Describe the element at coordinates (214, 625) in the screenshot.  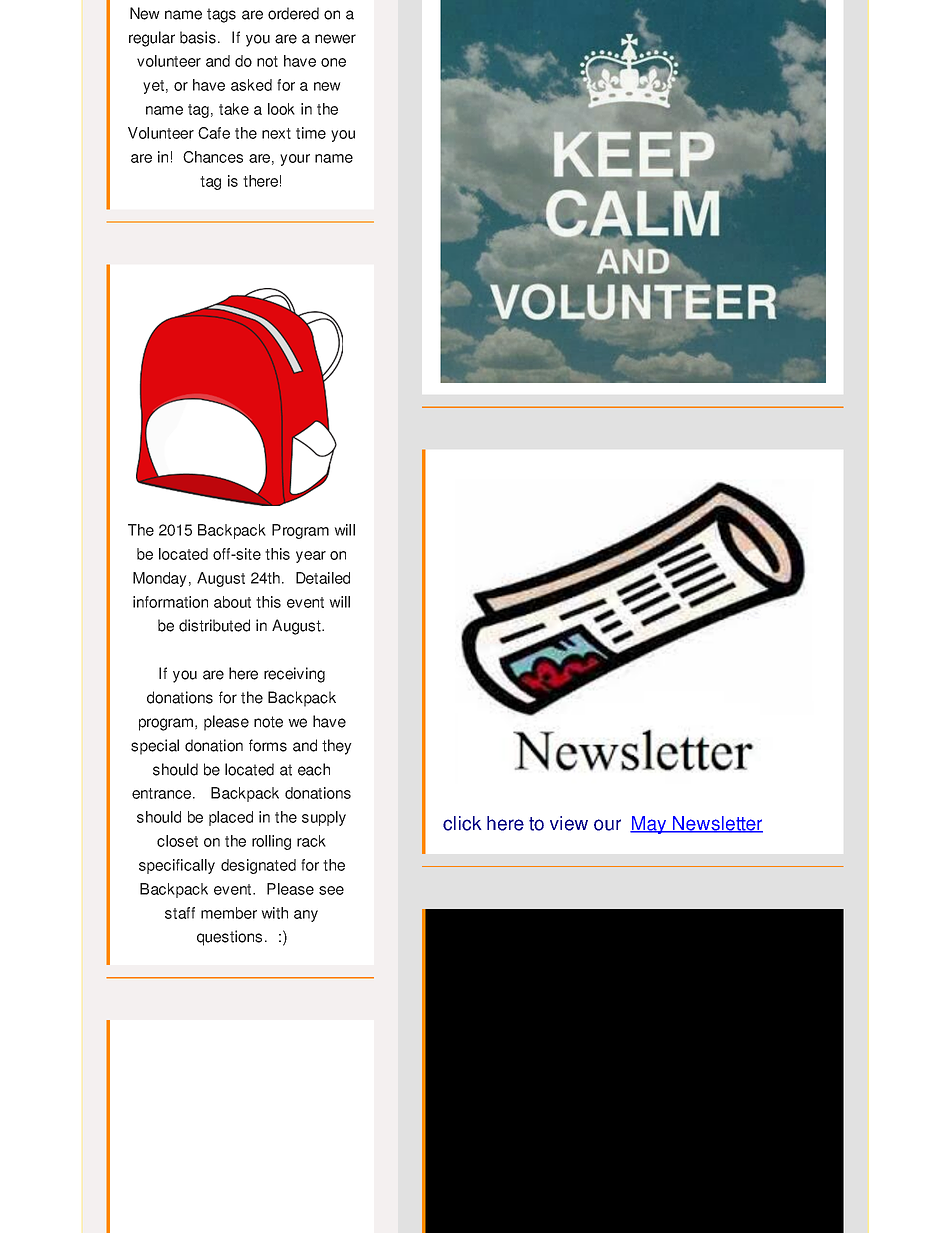
I see `distributed` at that location.
